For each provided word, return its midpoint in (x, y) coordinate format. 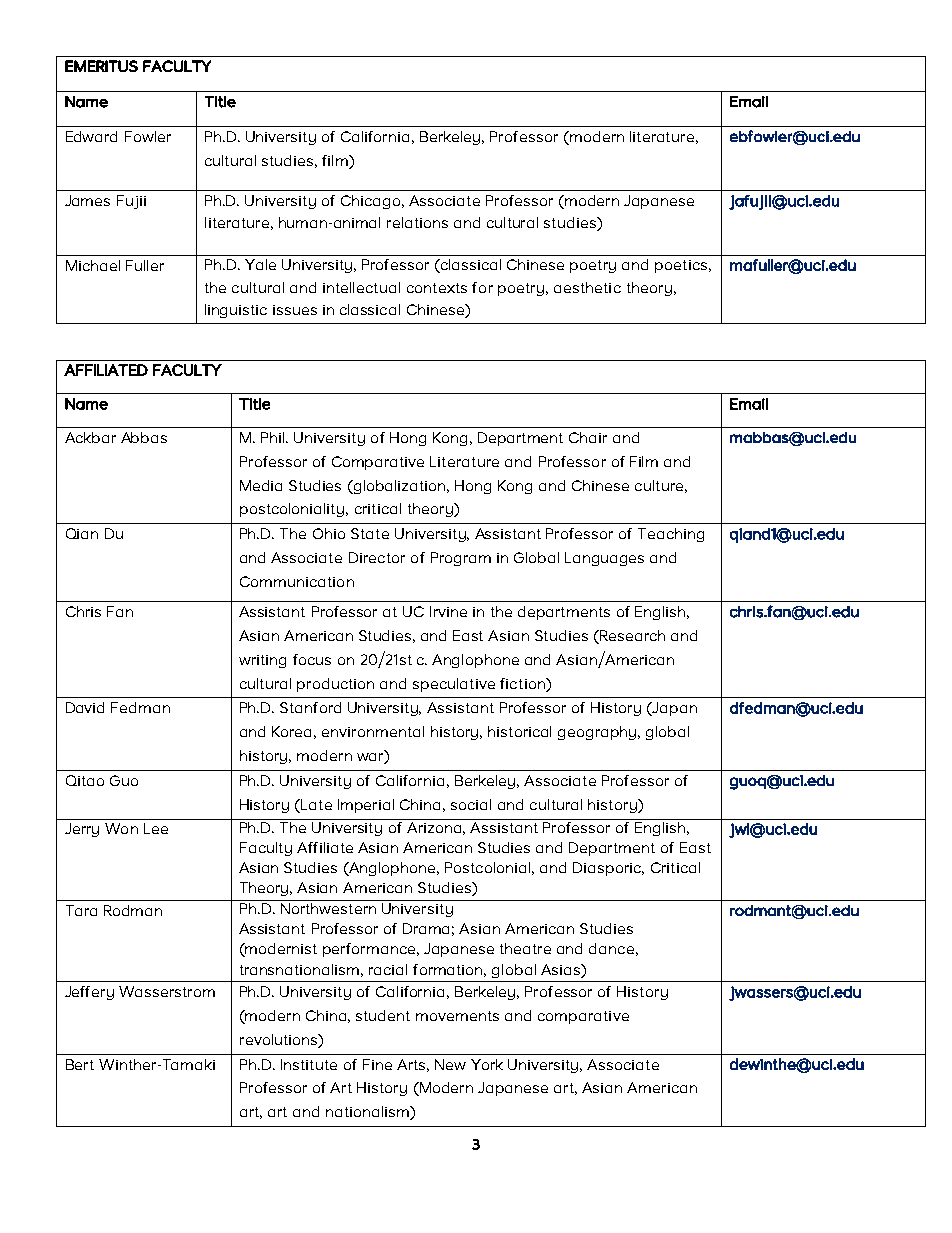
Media (261, 485)
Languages (604, 559)
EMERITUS (101, 66)
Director (377, 557)
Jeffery (89, 993)
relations (417, 222)
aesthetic (587, 287)
